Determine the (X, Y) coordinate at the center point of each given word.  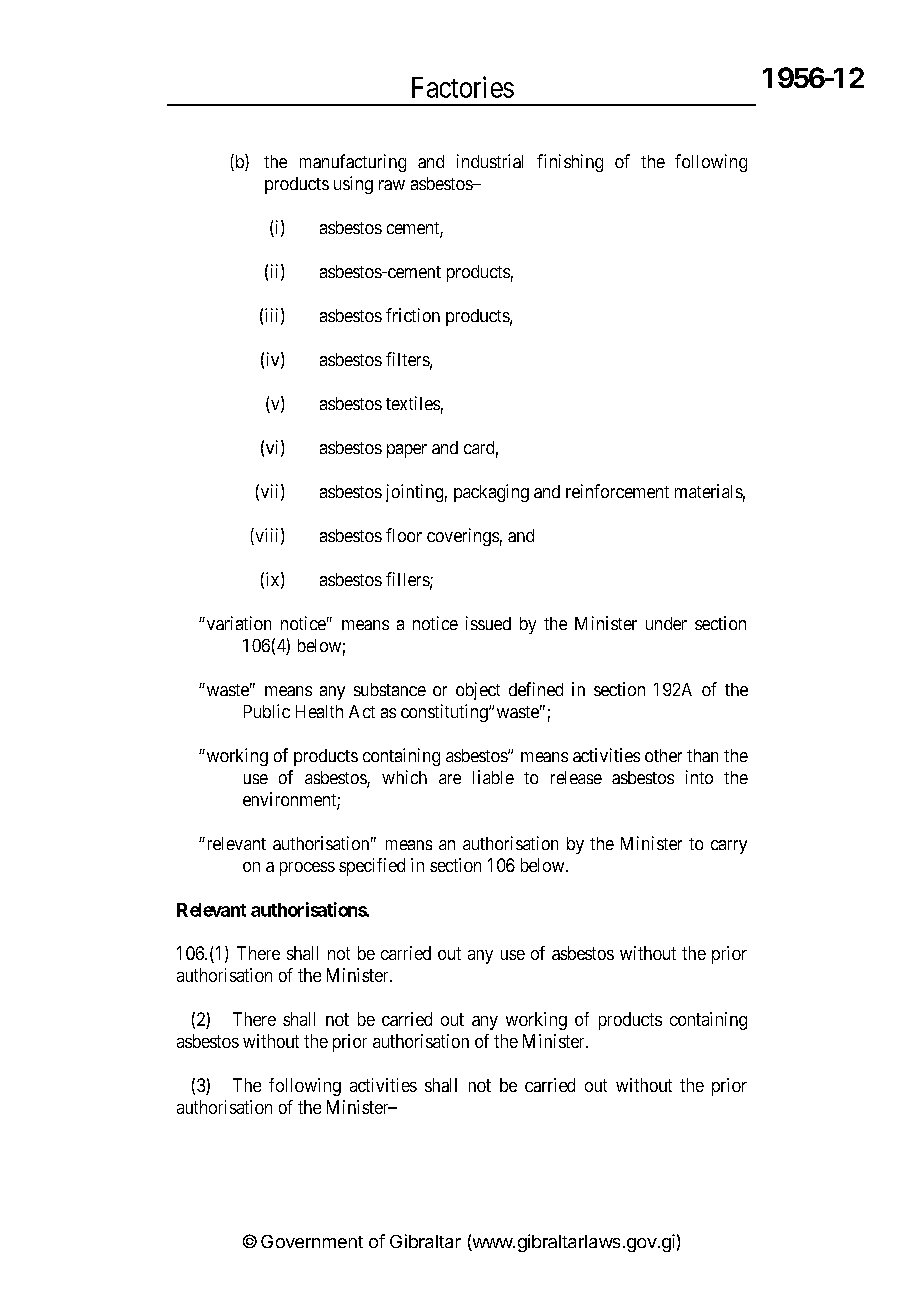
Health (319, 711)
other (663, 755)
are (450, 779)
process (307, 869)
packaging (491, 493)
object (478, 691)
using (353, 185)
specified (372, 867)
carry (729, 847)
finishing (570, 163)
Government (312, 1241)
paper (407, 451)
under (666, 623)
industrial (490, 161)
